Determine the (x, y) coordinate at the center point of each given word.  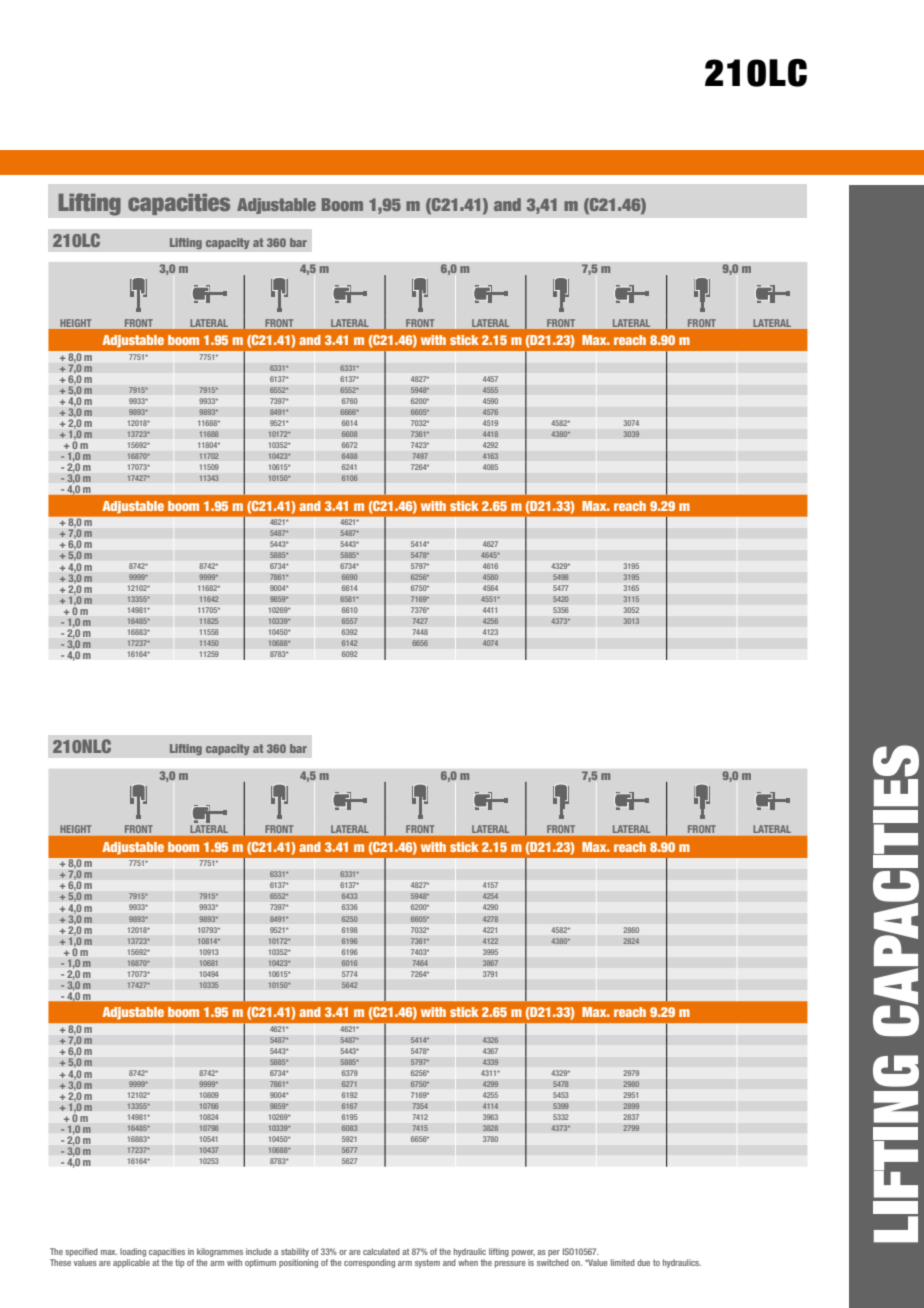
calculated (381, 1251)
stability (295, 1252)
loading (133, 1252)
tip (179, 1263)
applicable (131, 1262)
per (554, 1253)
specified (81, 1252)
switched (553, 1261)
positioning (298, 1262)
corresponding (369, 1263)
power (523, 1253)
